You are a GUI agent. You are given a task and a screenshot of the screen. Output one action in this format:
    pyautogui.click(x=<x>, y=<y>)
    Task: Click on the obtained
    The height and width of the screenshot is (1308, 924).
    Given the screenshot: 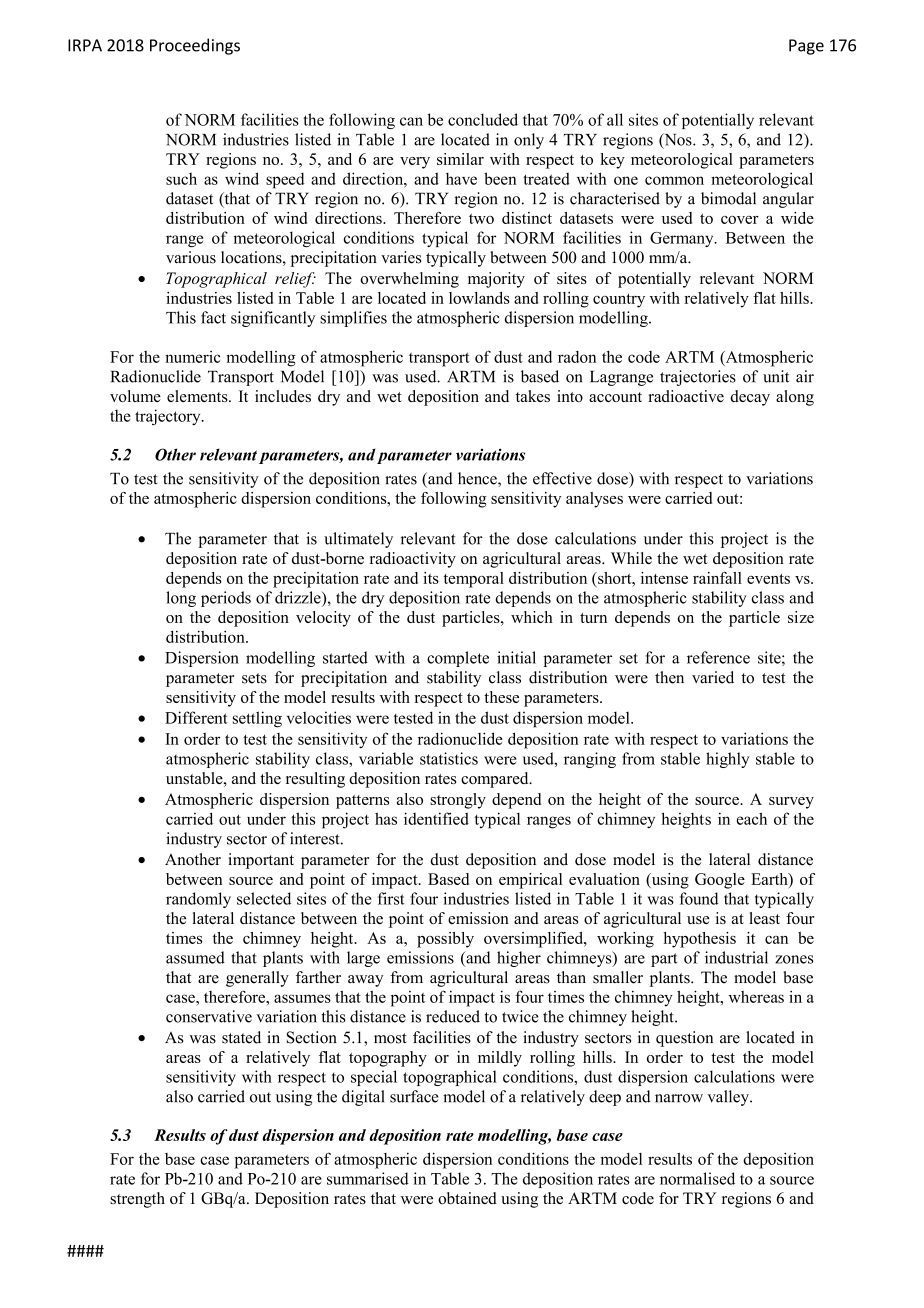 What is the action you would take?
    pyautogui.click(x=467, y=1198)
